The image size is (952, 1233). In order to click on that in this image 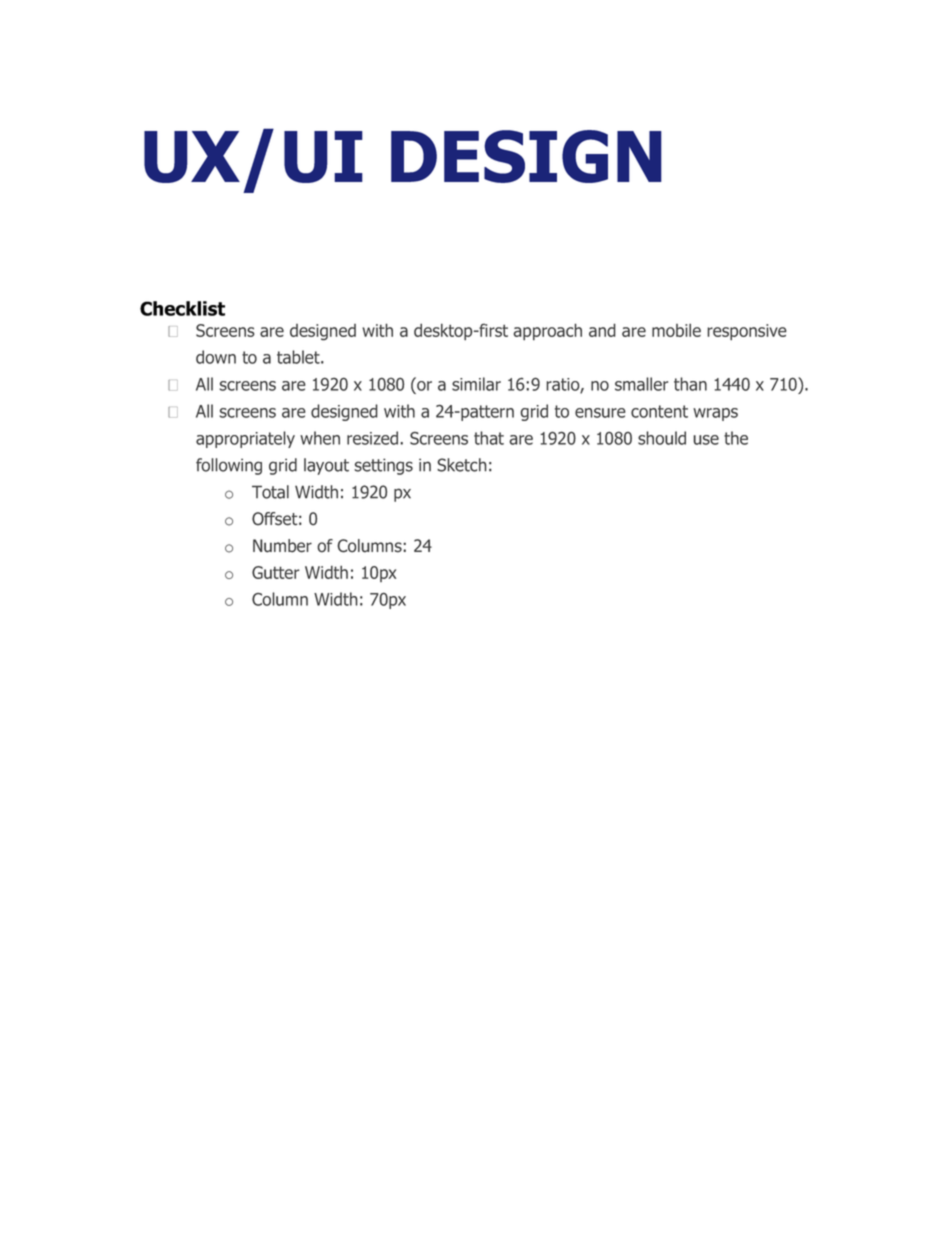, I will do `click(489, 438)`.
